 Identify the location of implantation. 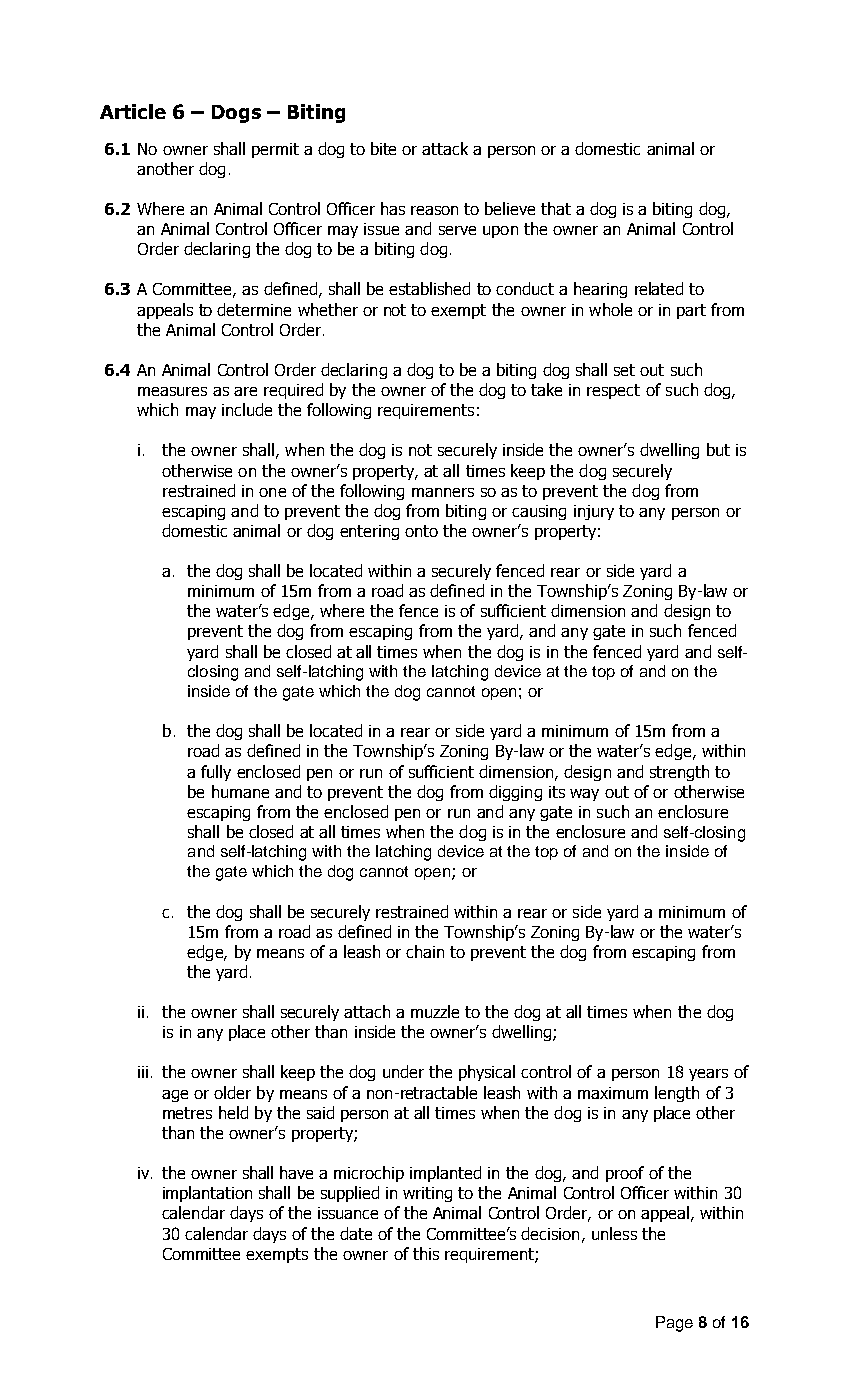
(207, 1194).
